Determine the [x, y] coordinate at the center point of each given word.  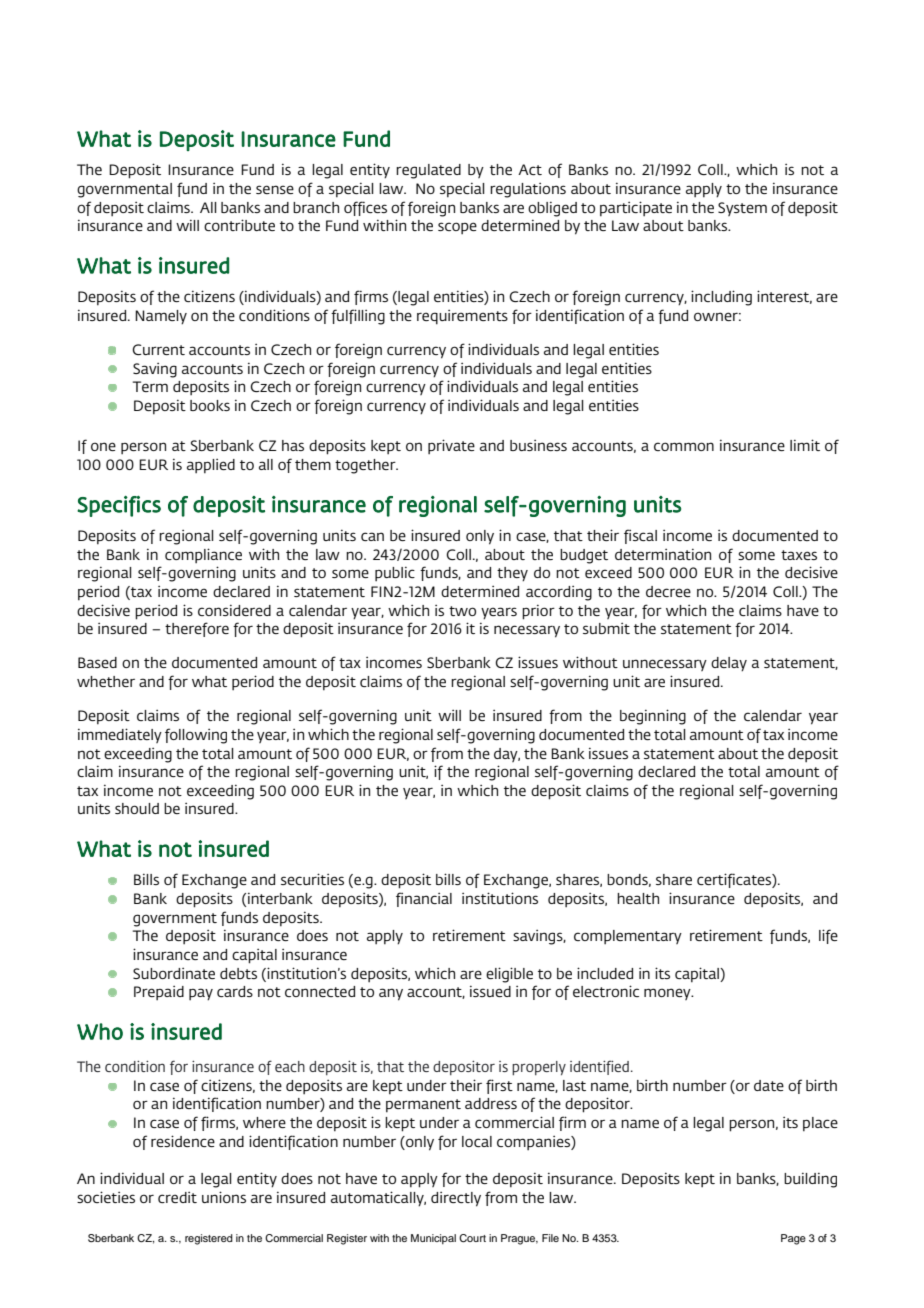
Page [793, 1239]
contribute [239, 225]
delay [729, 664]
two [462, 611]
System [742, 209]
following [196, 736]
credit [177, 1197]
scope [457, 228]
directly [456, 1199]
